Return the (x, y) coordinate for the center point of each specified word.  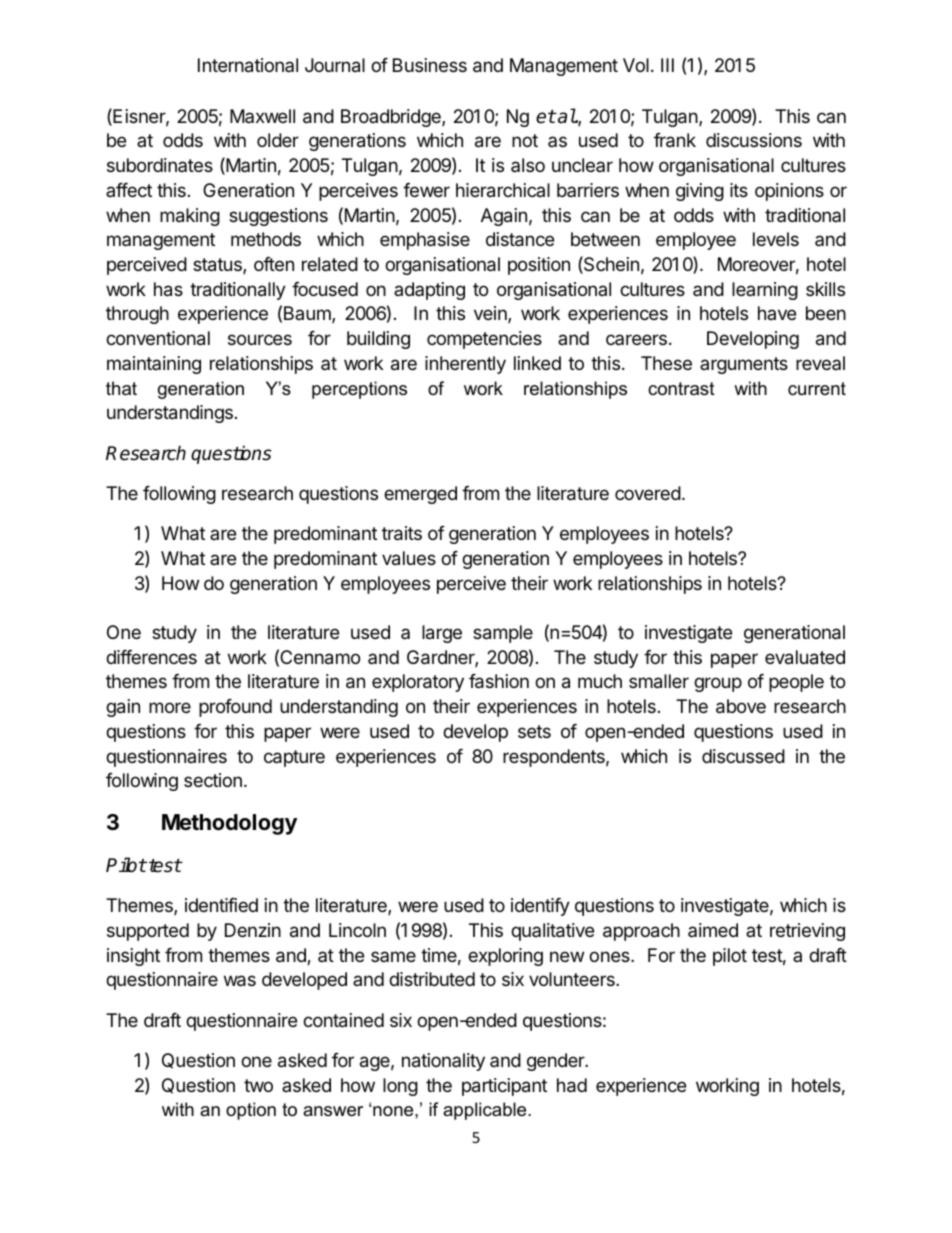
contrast (681, 389)
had (572, 1085)
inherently (465, 365)
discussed (743, 756)
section (213, 780)
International (248, 65)
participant (504, 1087)
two (258, 1085)
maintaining (154, 365)
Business (430, 65)
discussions (754, 140)
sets (534, 731)
